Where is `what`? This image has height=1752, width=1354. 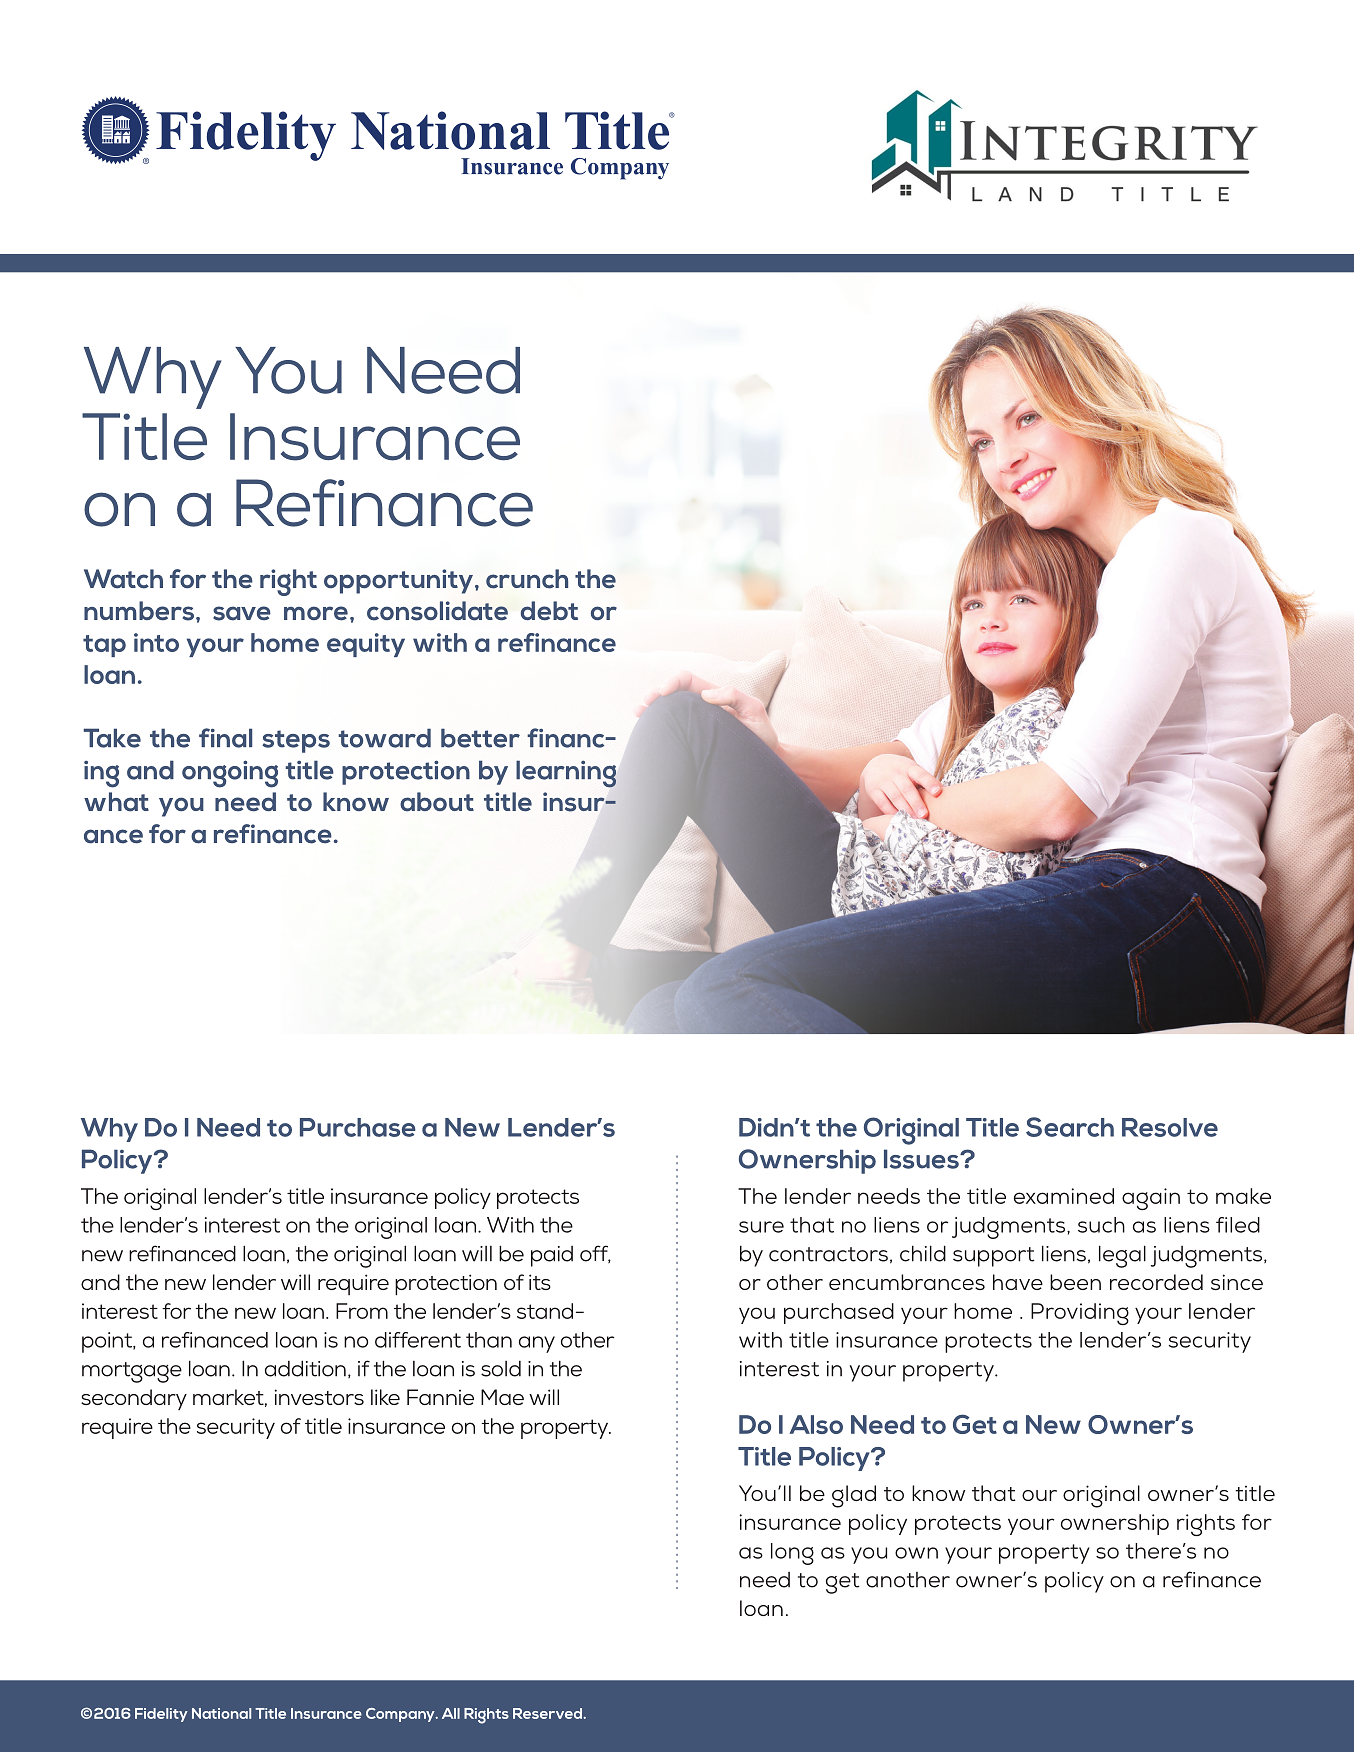 what is located at coordinates (116, 802).
